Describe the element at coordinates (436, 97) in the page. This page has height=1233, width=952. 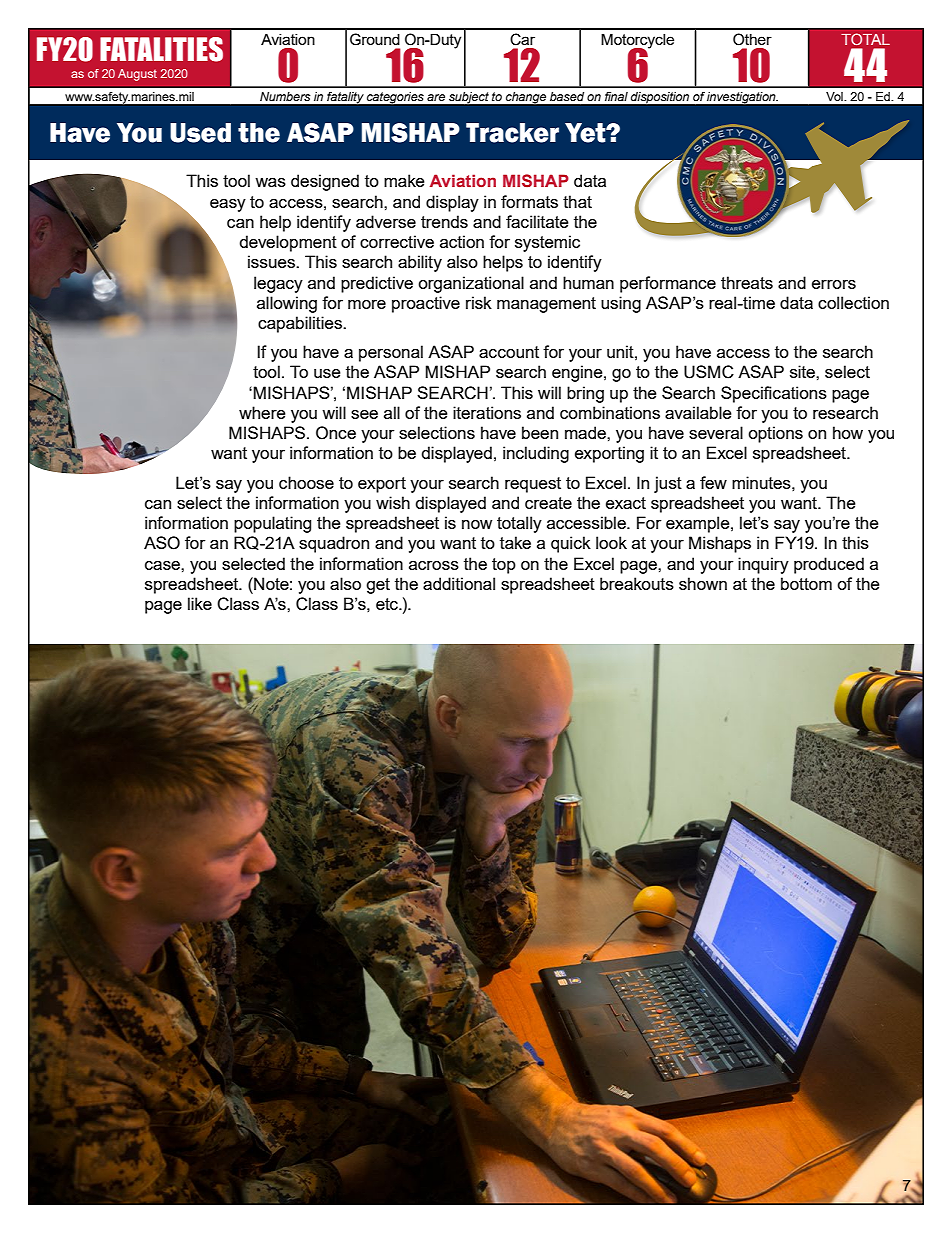
I see `are` at that location.
